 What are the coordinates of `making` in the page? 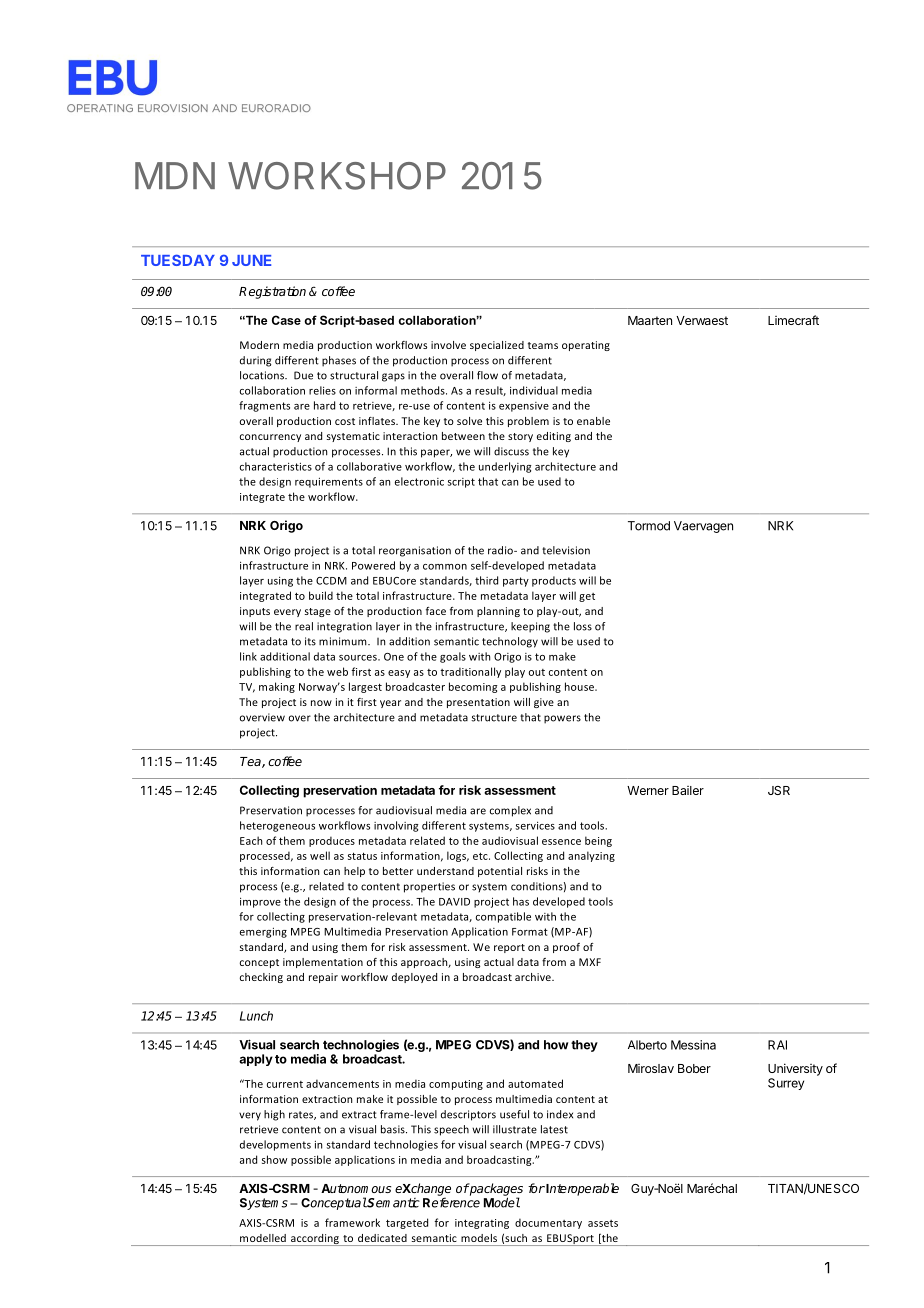 It's located at (277, 687).
